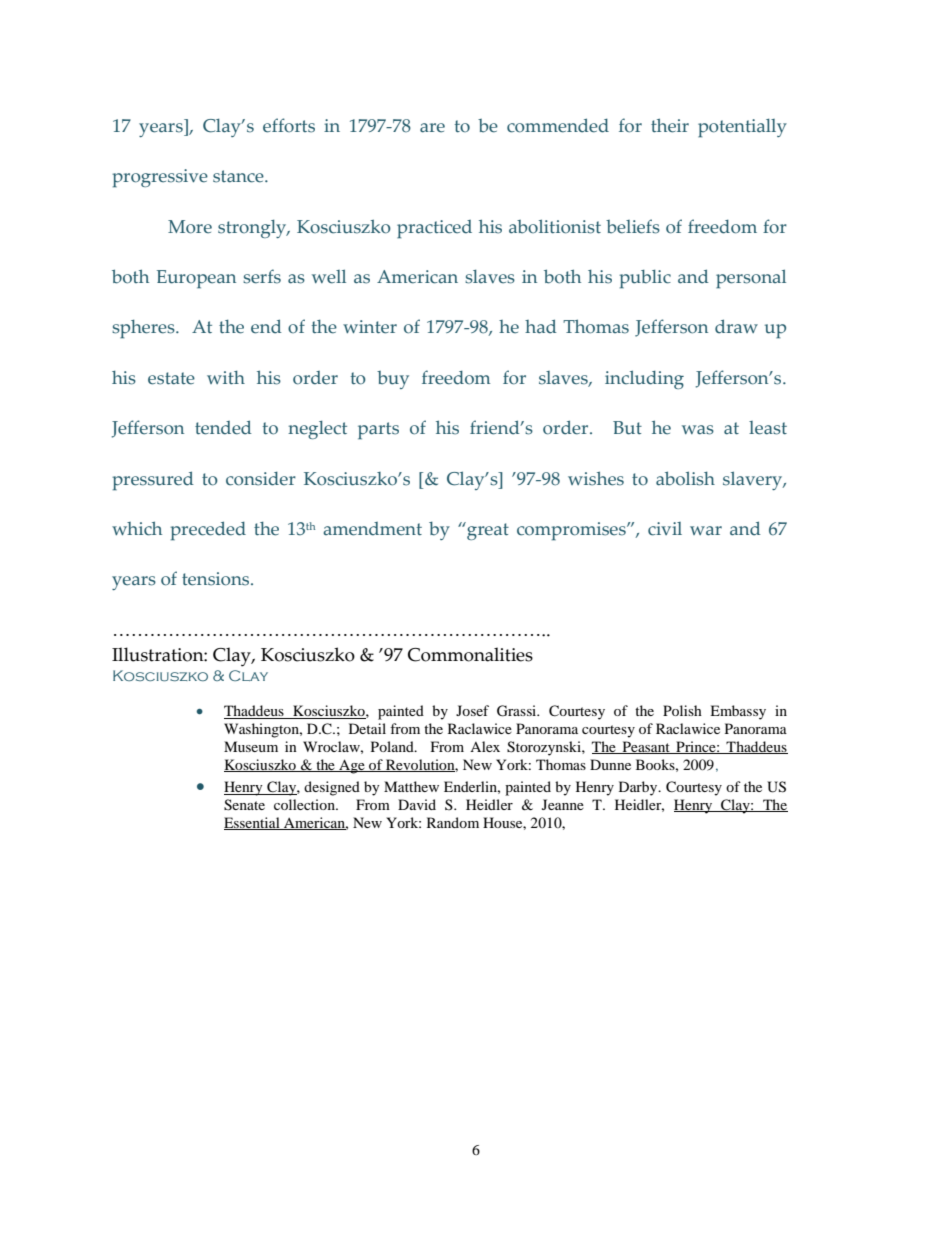 The image size is (952, 1233). What do you see at coordinates (670, 125) in the image?
I see `their` at bounding box center [670, 125].
